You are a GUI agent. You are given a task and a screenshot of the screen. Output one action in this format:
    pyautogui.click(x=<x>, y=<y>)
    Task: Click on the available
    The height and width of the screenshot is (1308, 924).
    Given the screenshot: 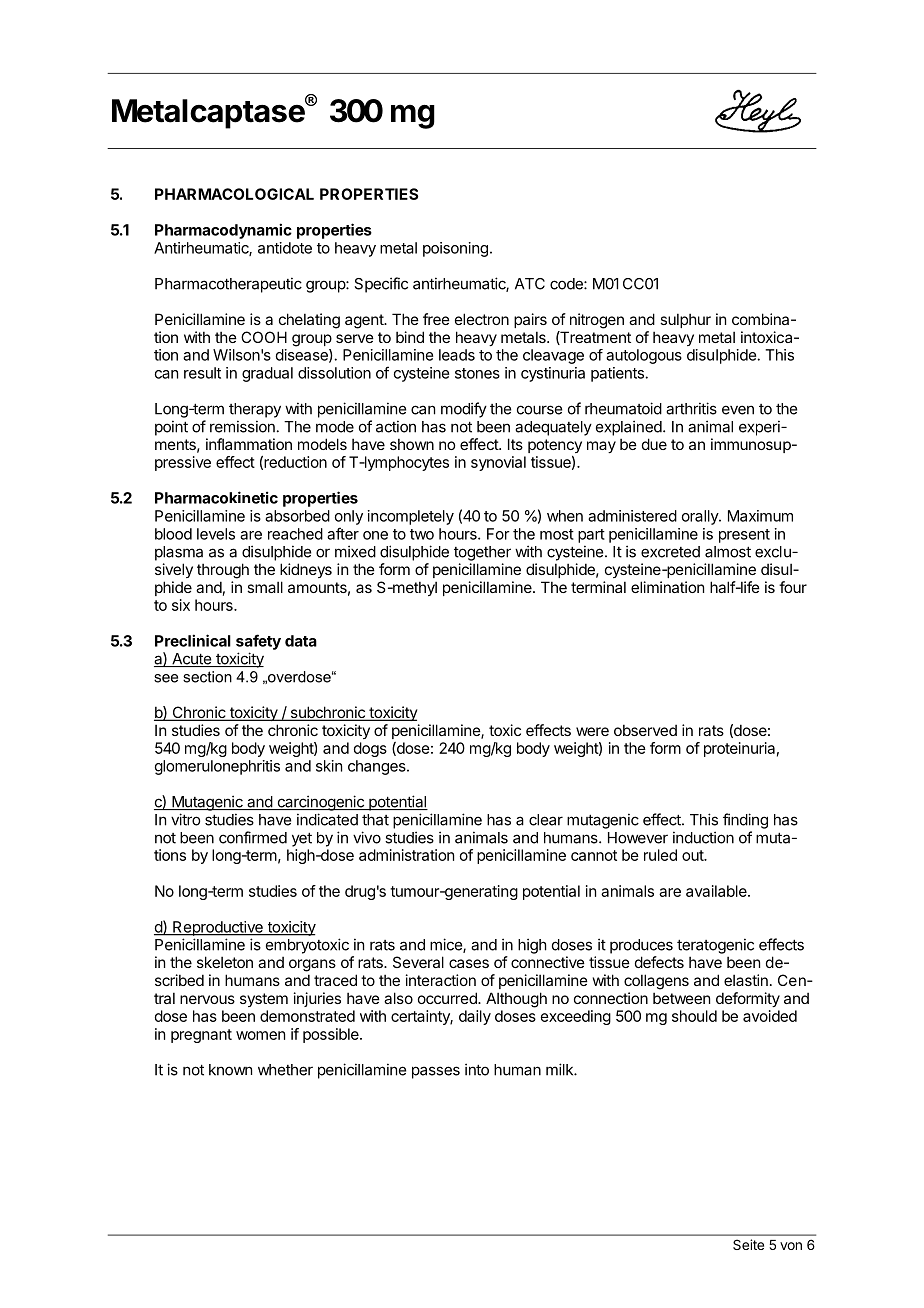 What is the action you would take?
    pyautogui.click(x=717, y=891)
